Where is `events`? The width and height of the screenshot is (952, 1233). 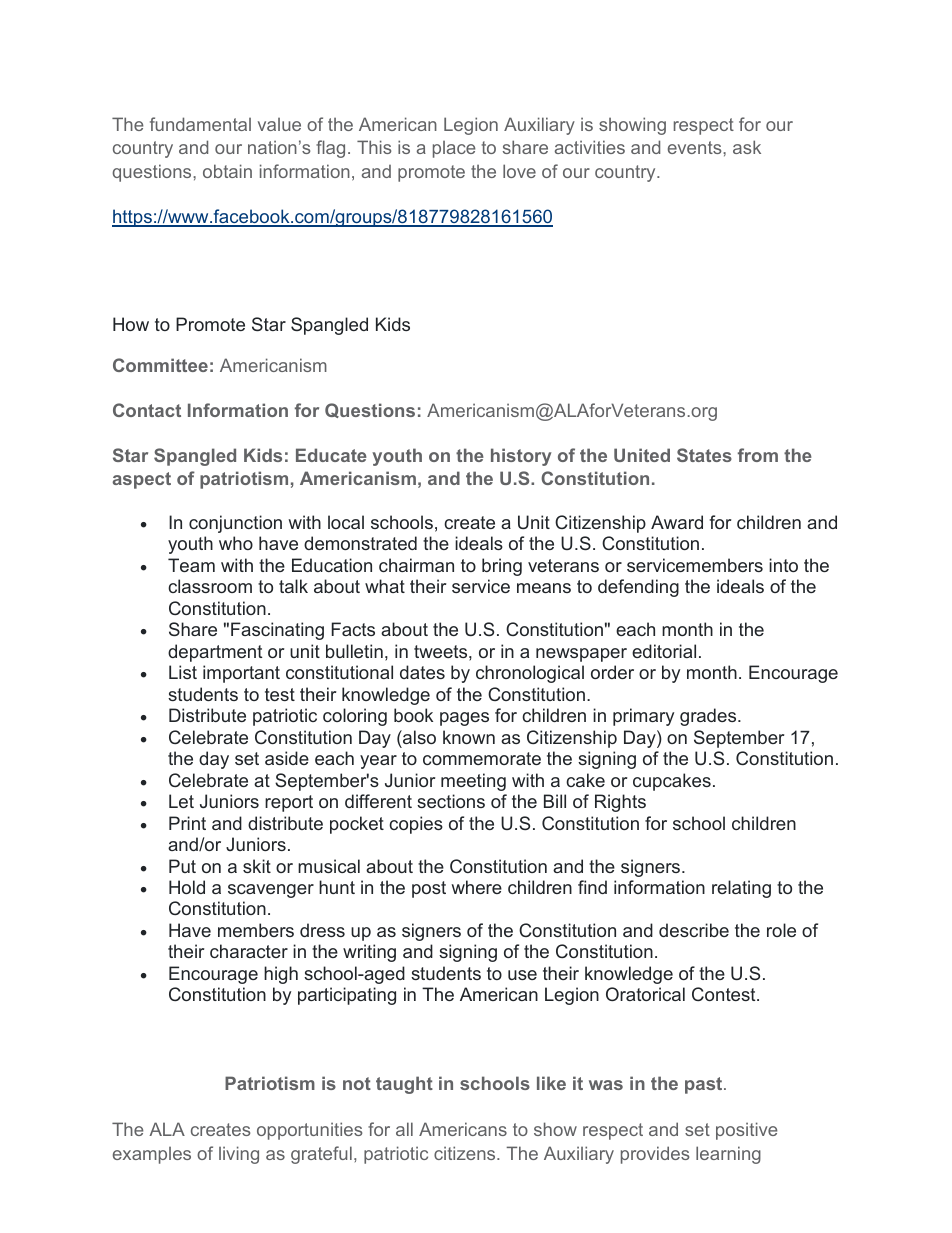
events is located at coordinates (696, 147).
